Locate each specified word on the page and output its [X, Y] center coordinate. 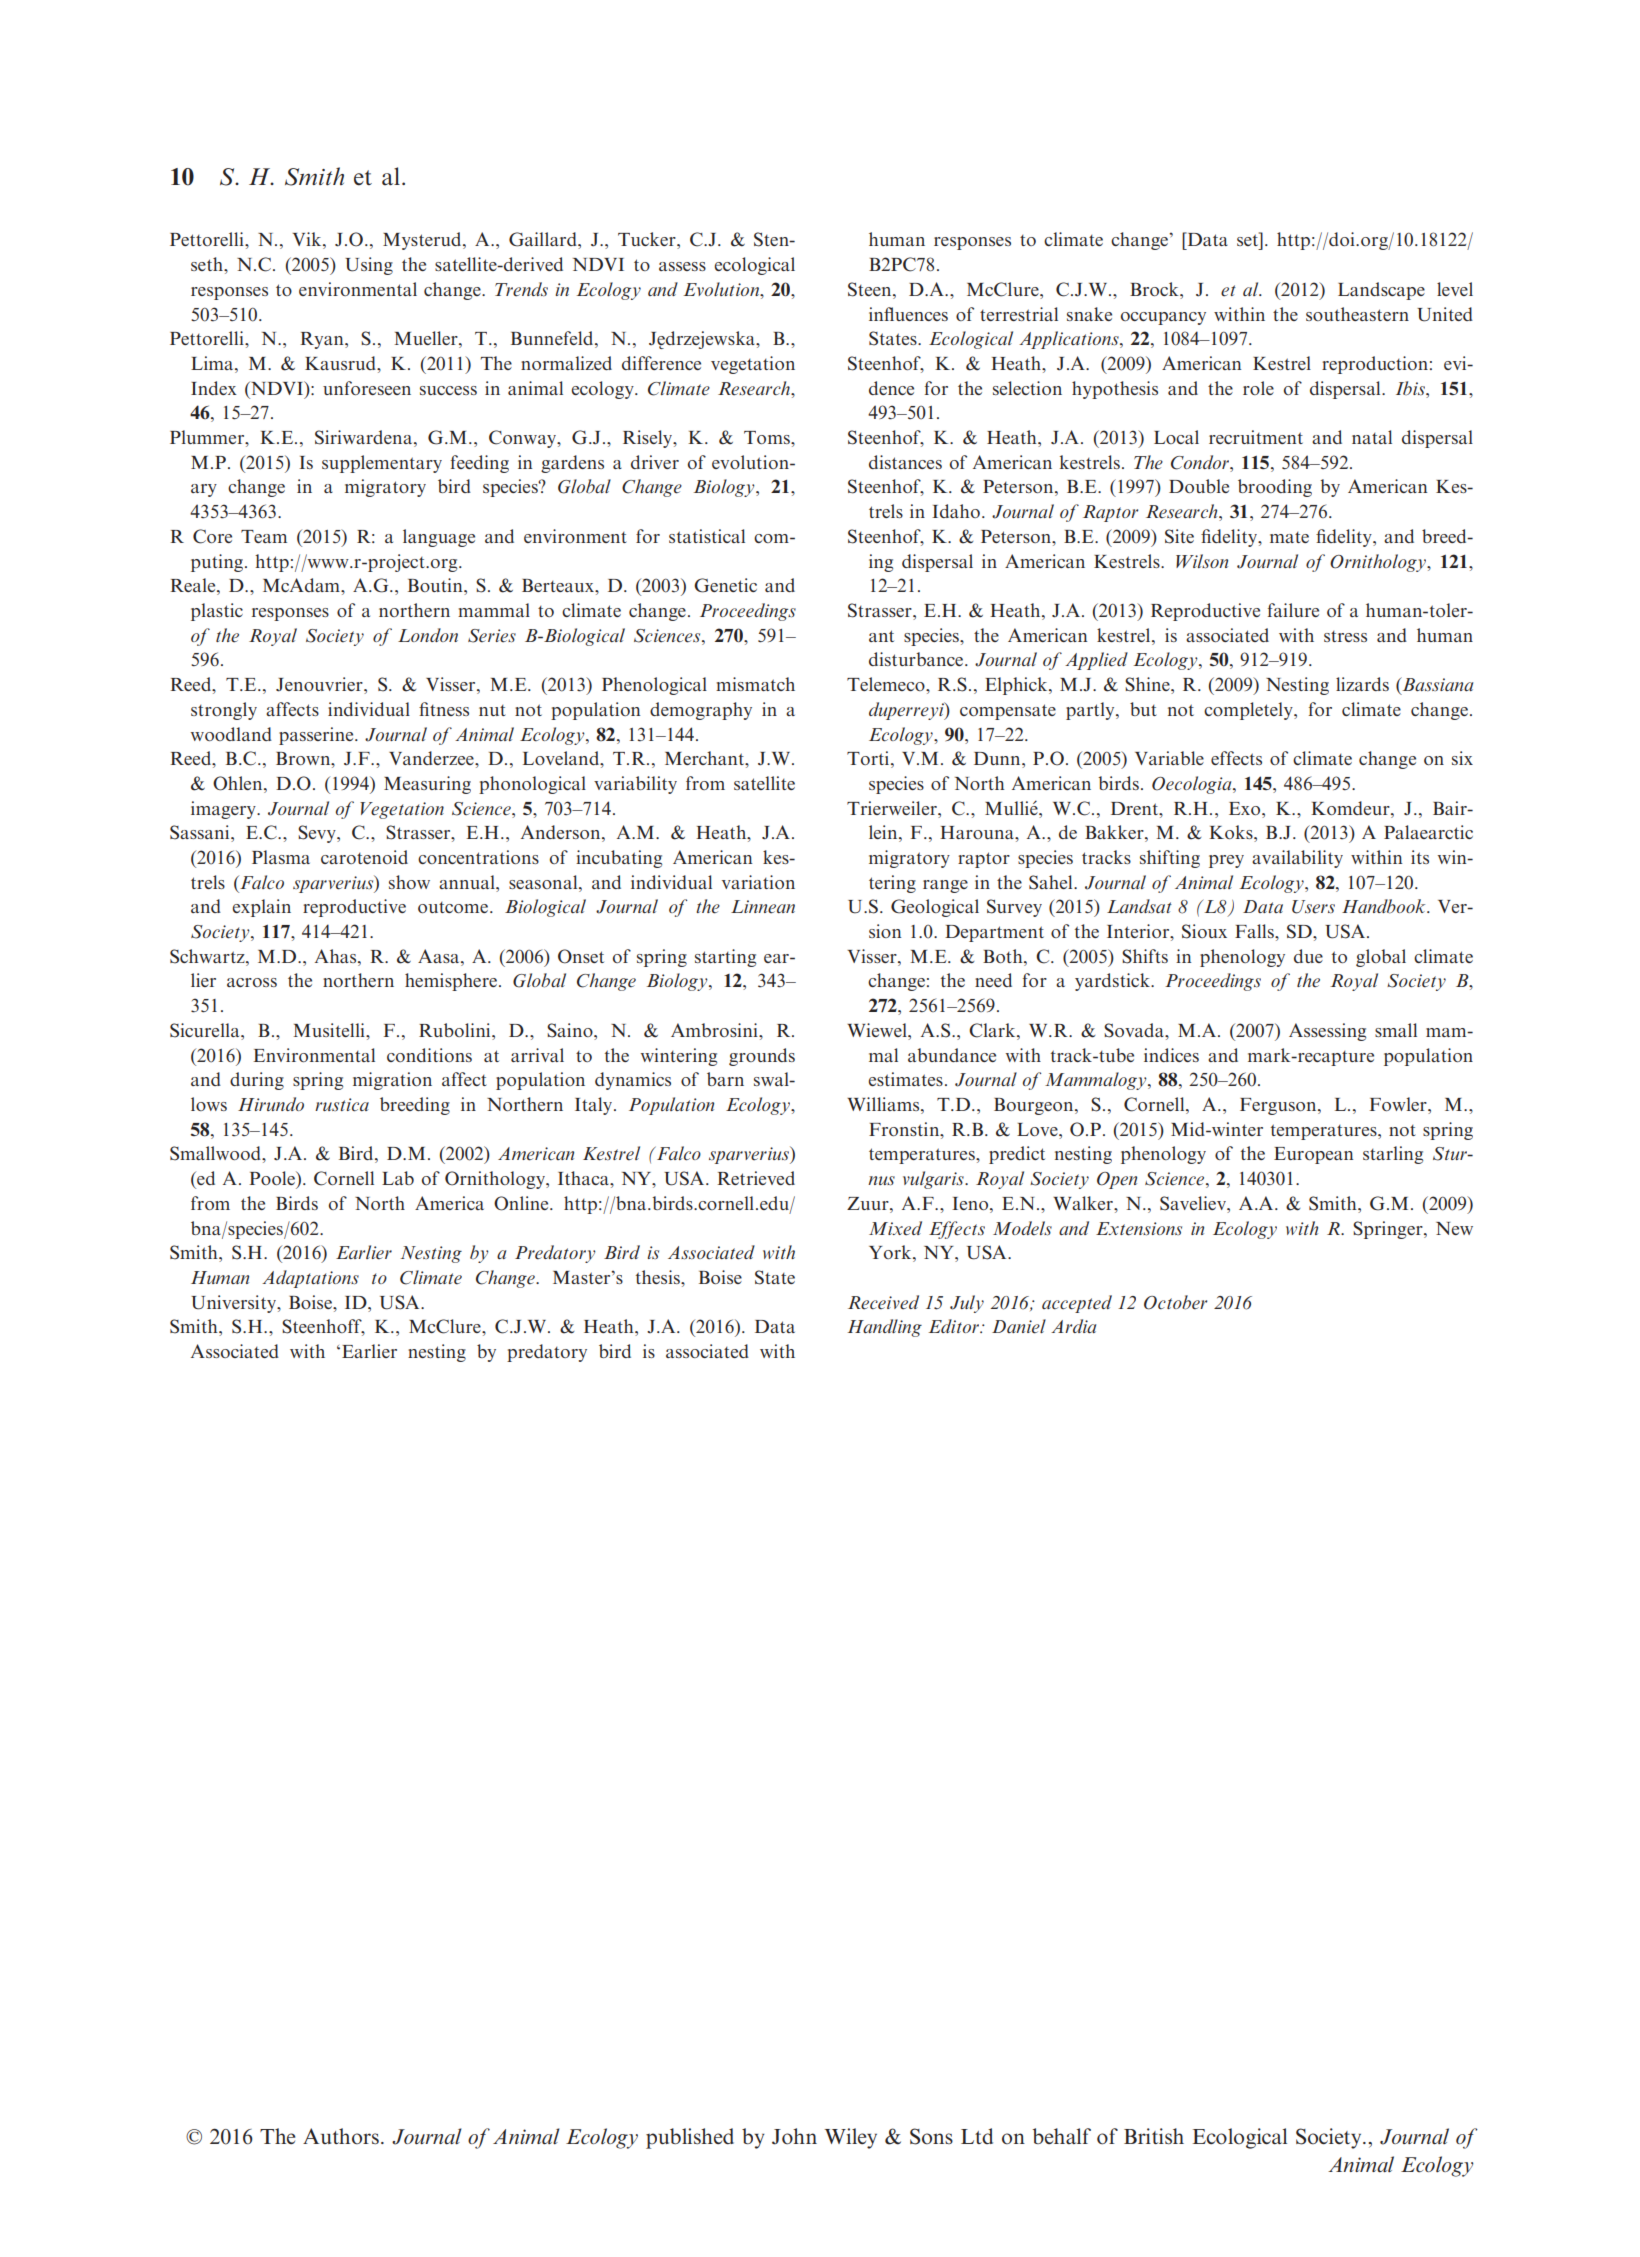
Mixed [895, 1228]
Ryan [323, 340]
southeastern [1357, 314]
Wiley [851, 2138]
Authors [341, 2136]
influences [908, 314]
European [1313, 1155]
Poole [273, 1178]
